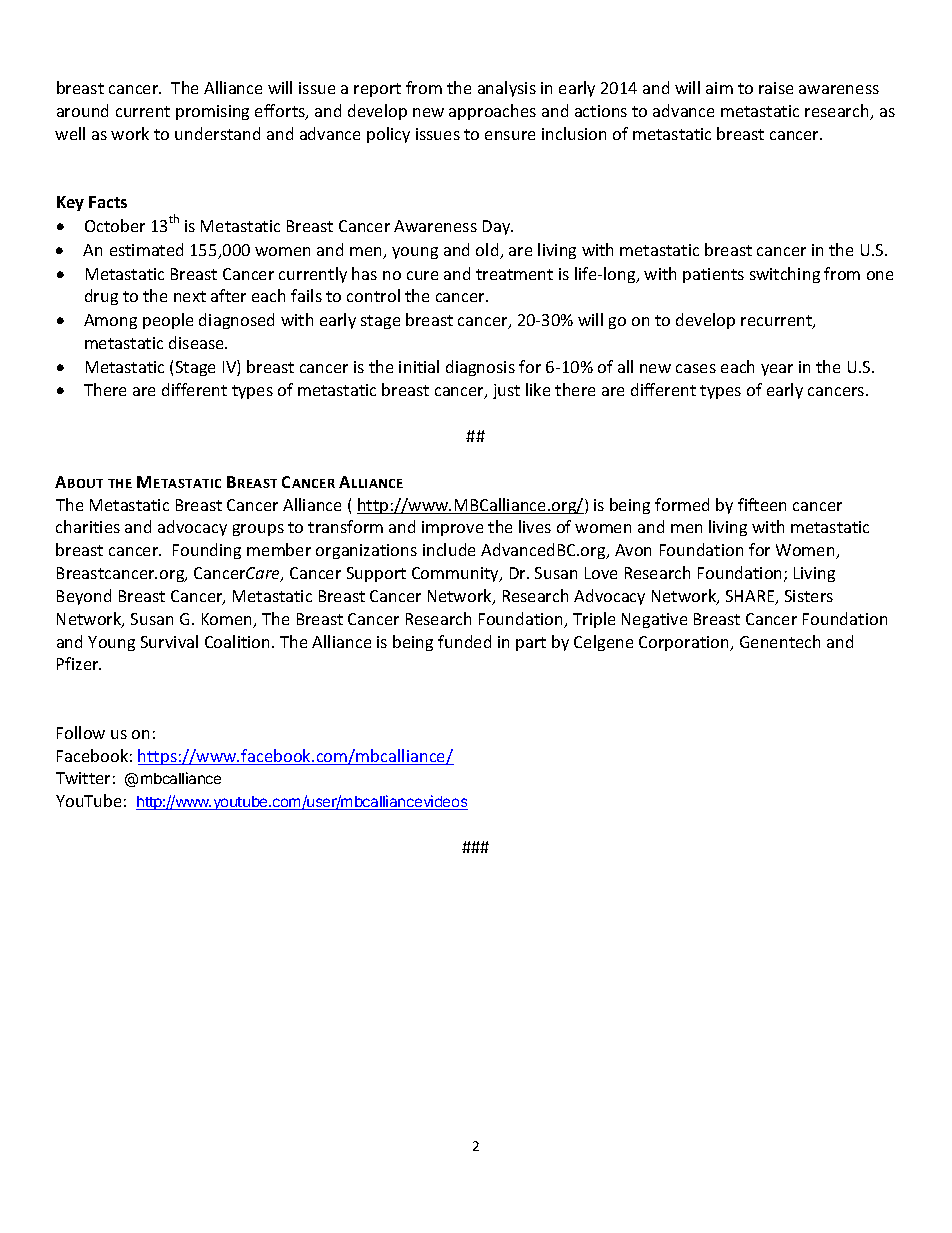 The width and height of the image is (952, 1233). I want to click on approaches, so click(492, 112).
